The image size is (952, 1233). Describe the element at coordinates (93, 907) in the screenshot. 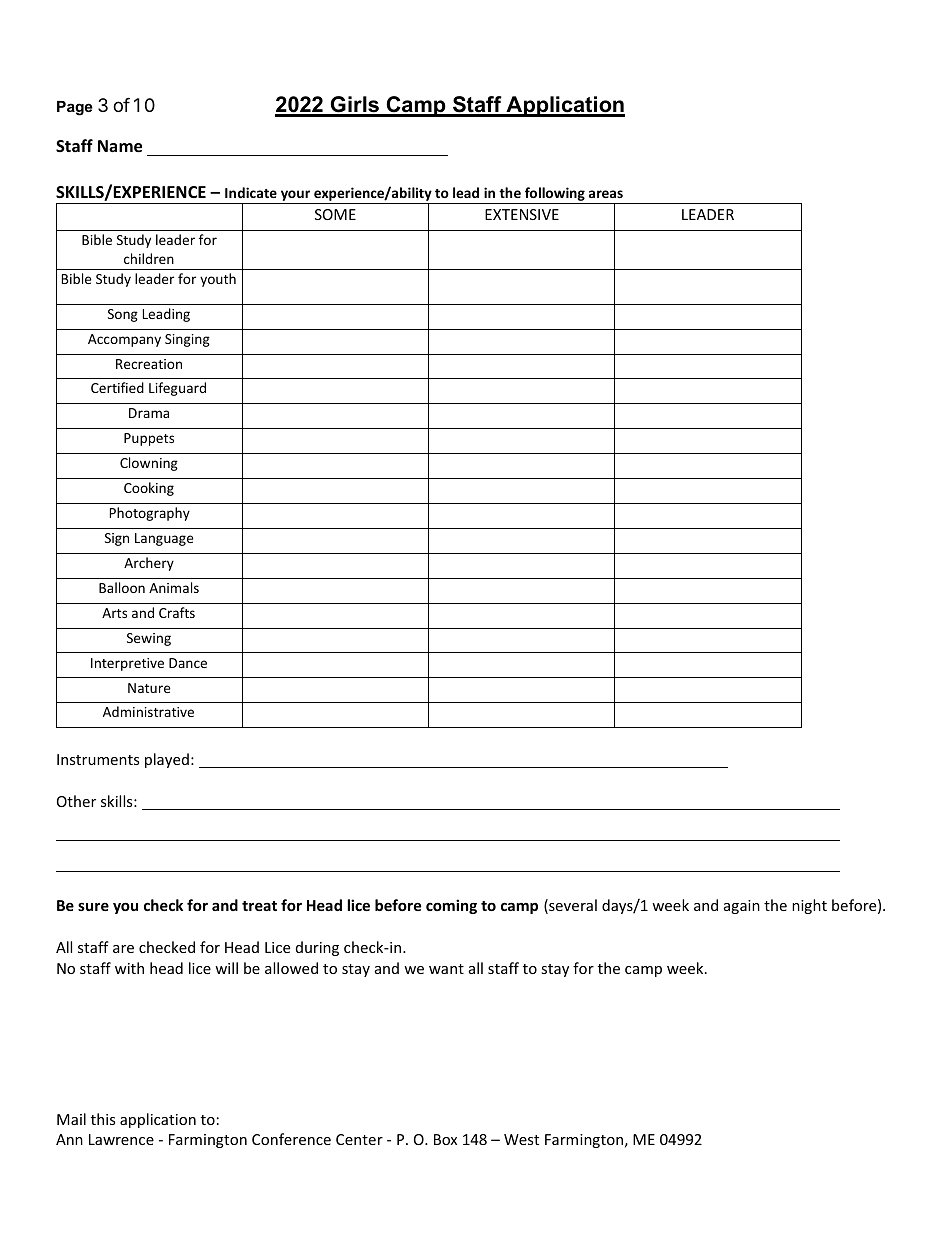

I see `sure` at that location.
